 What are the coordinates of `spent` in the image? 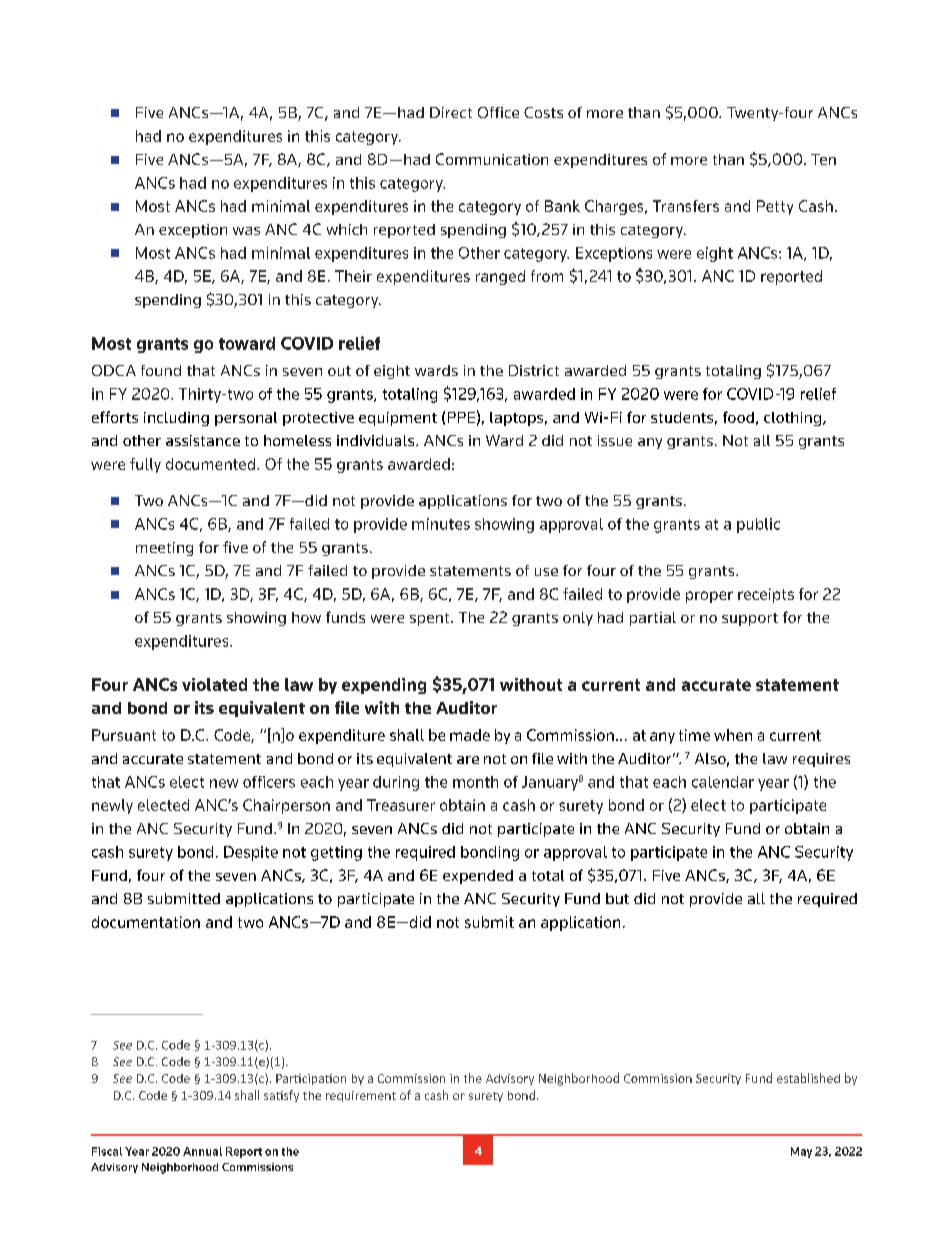 It's located at (431, 619).
